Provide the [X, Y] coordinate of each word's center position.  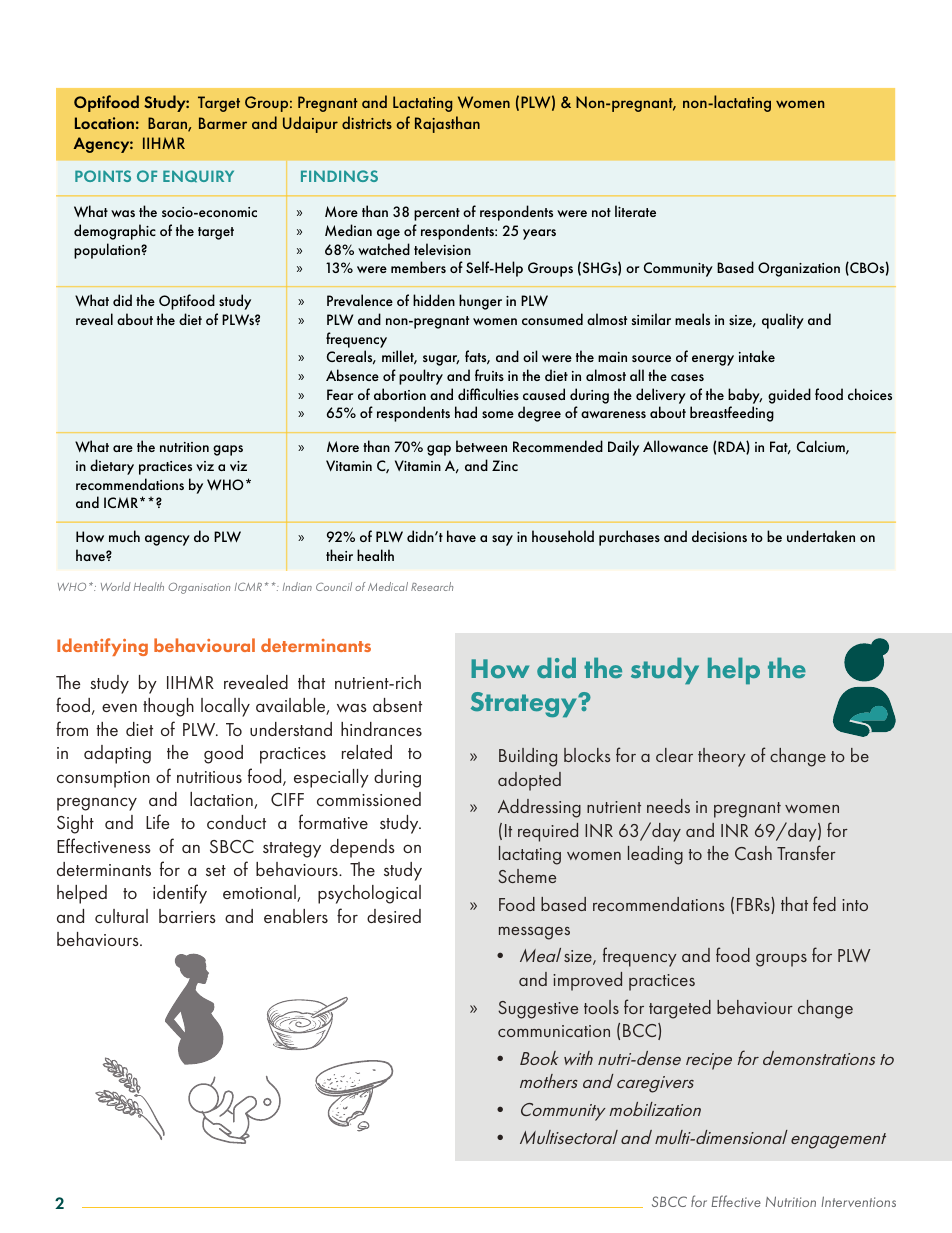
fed [824, 903]
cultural [121, 916]
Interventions [858, 1201]
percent [437, 214]
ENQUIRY [198, 176]
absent [397, 705]
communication [554, 1031]
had [466, 412]
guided [789, 396]
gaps [228, 450]
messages [534, 933]
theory [722, 757]
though [168, 707]
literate [635, 211]
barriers [187, 916]
